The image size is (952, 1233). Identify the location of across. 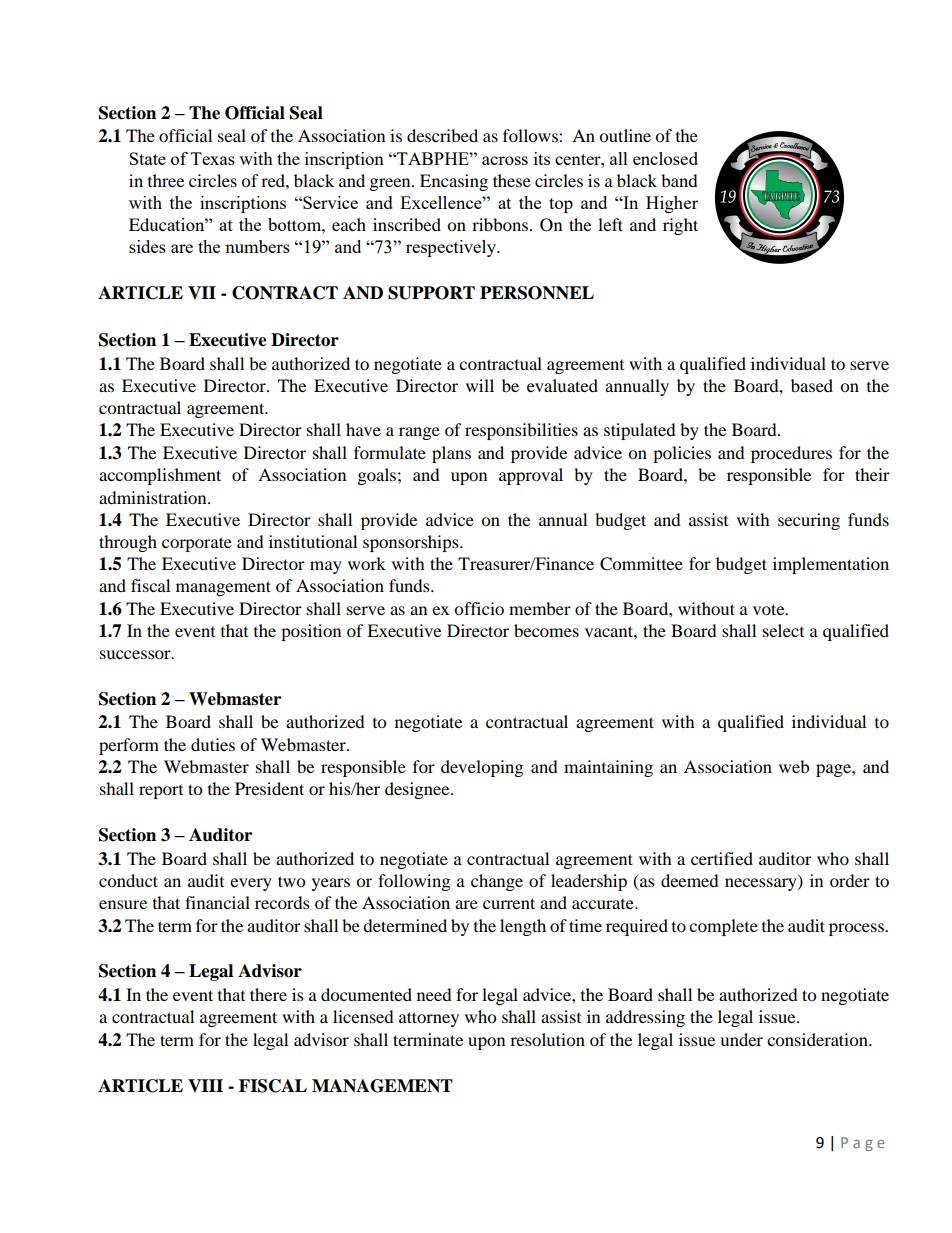
(505, 160).
